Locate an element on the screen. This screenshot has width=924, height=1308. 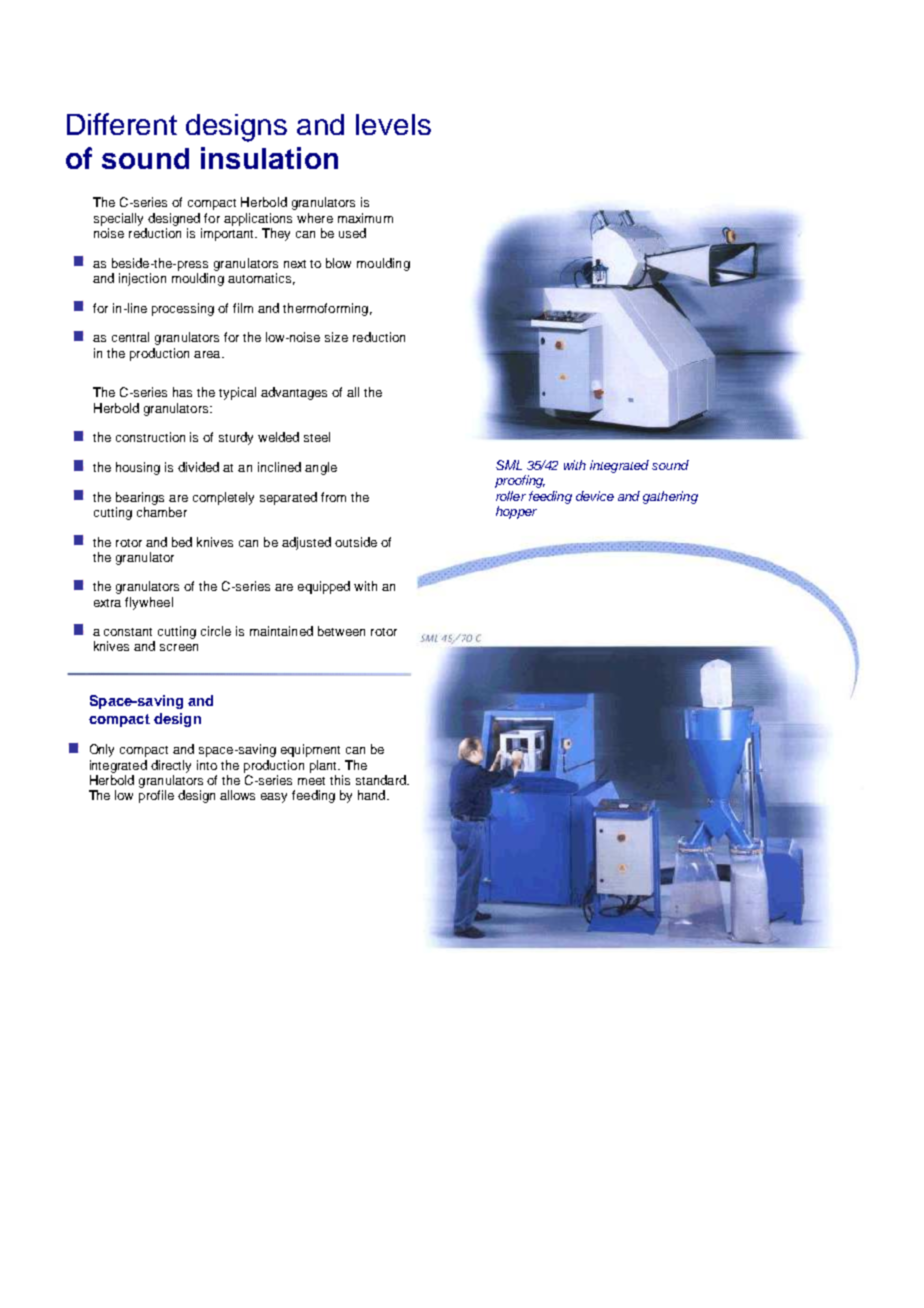
Different is located at coordinates (122, 124).
